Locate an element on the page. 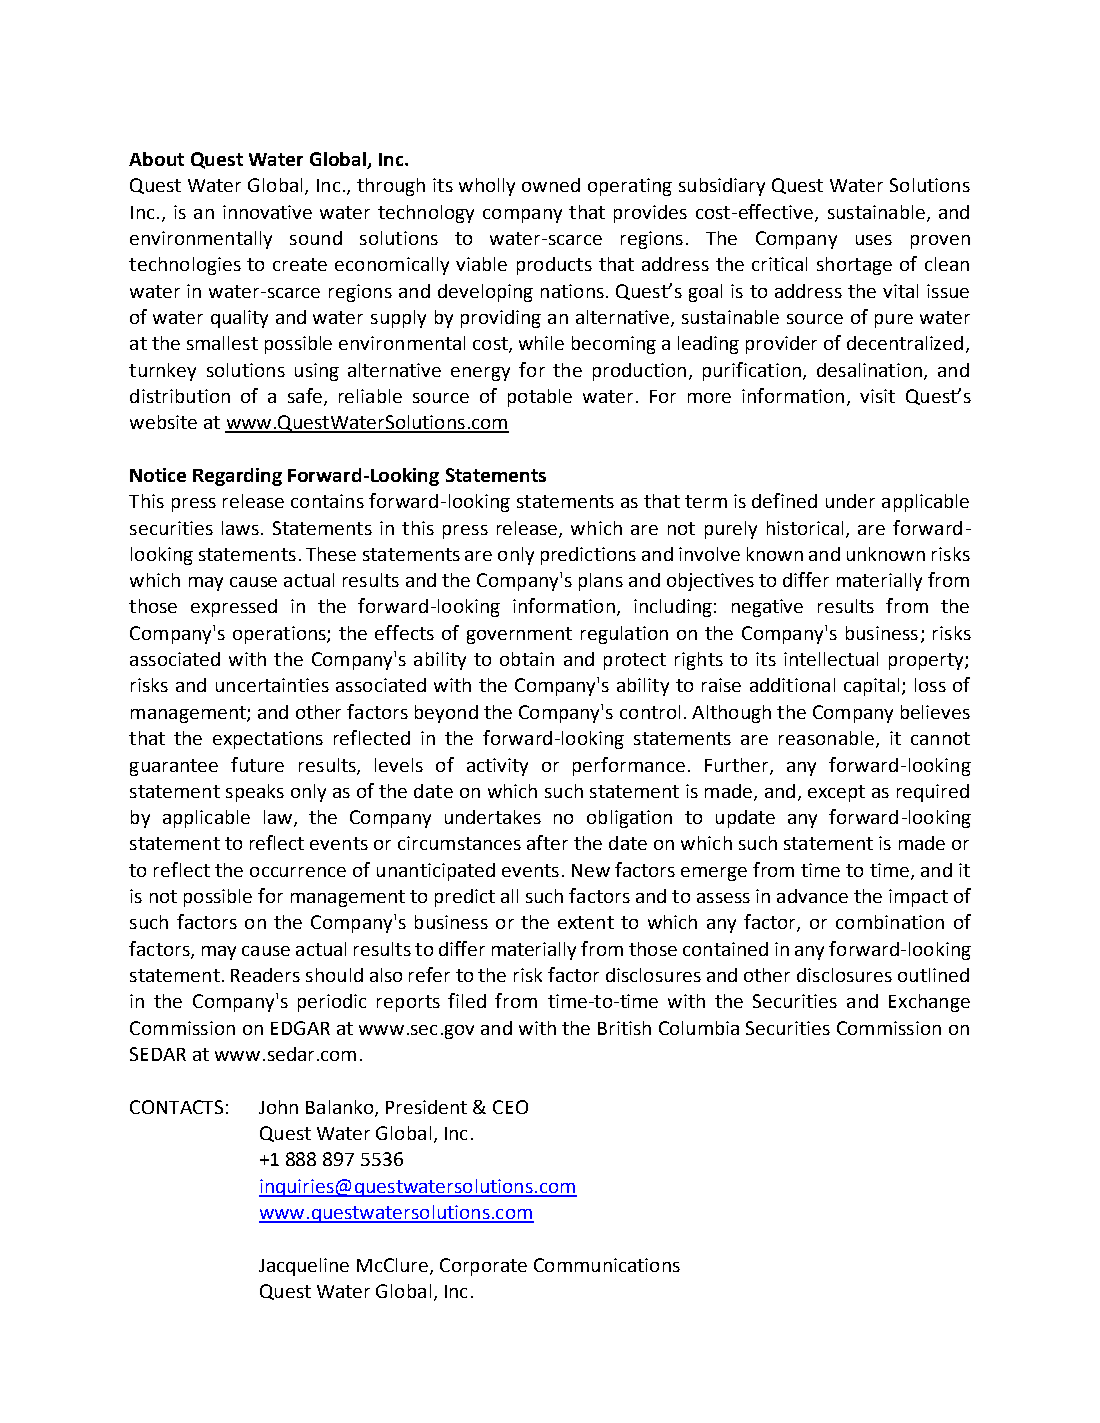 This page has width=1100, height=1423. innovative is located at coordinates (267, 212).
